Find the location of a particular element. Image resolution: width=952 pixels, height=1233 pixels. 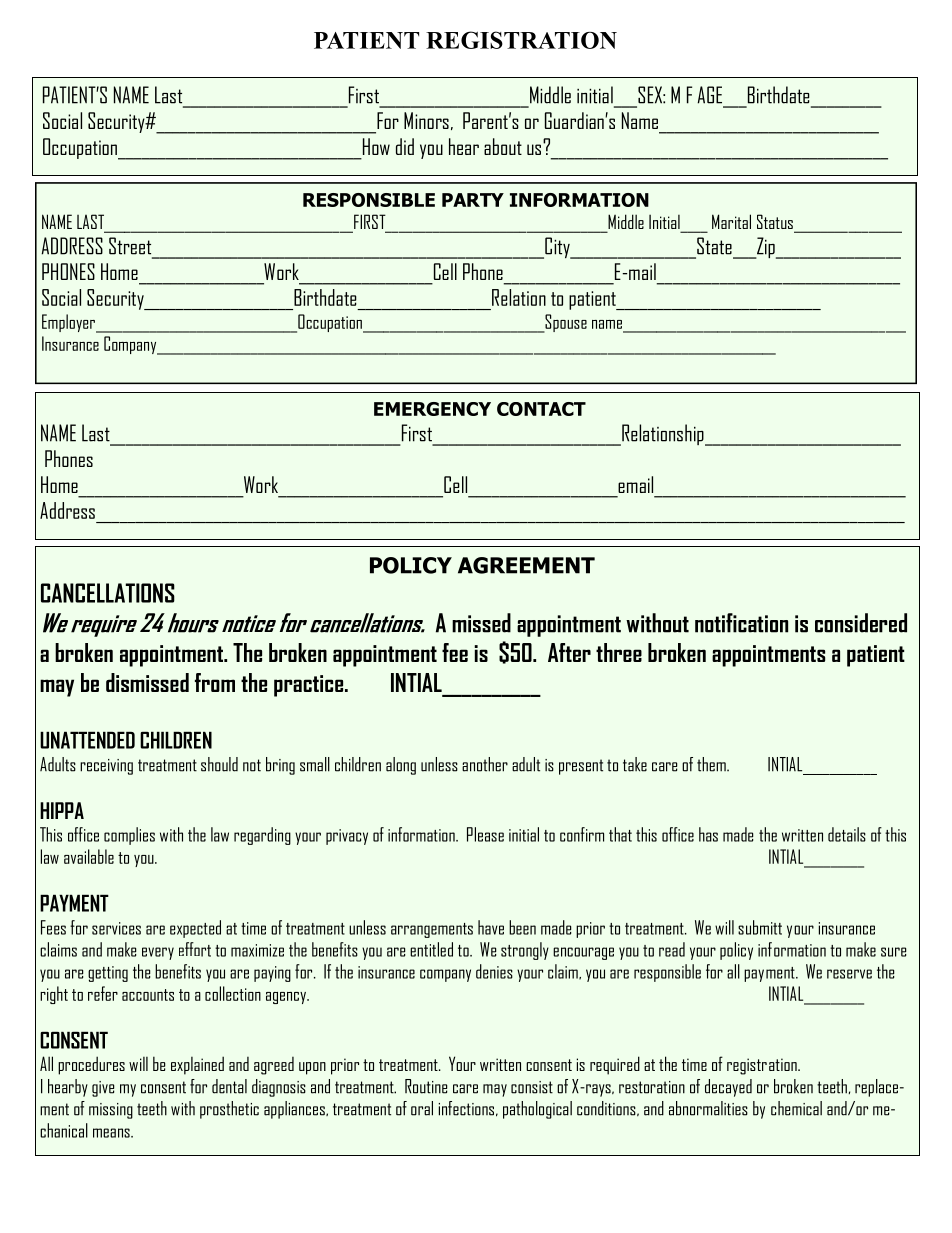

EMERGENCY is located at coordinates (432, 409).
